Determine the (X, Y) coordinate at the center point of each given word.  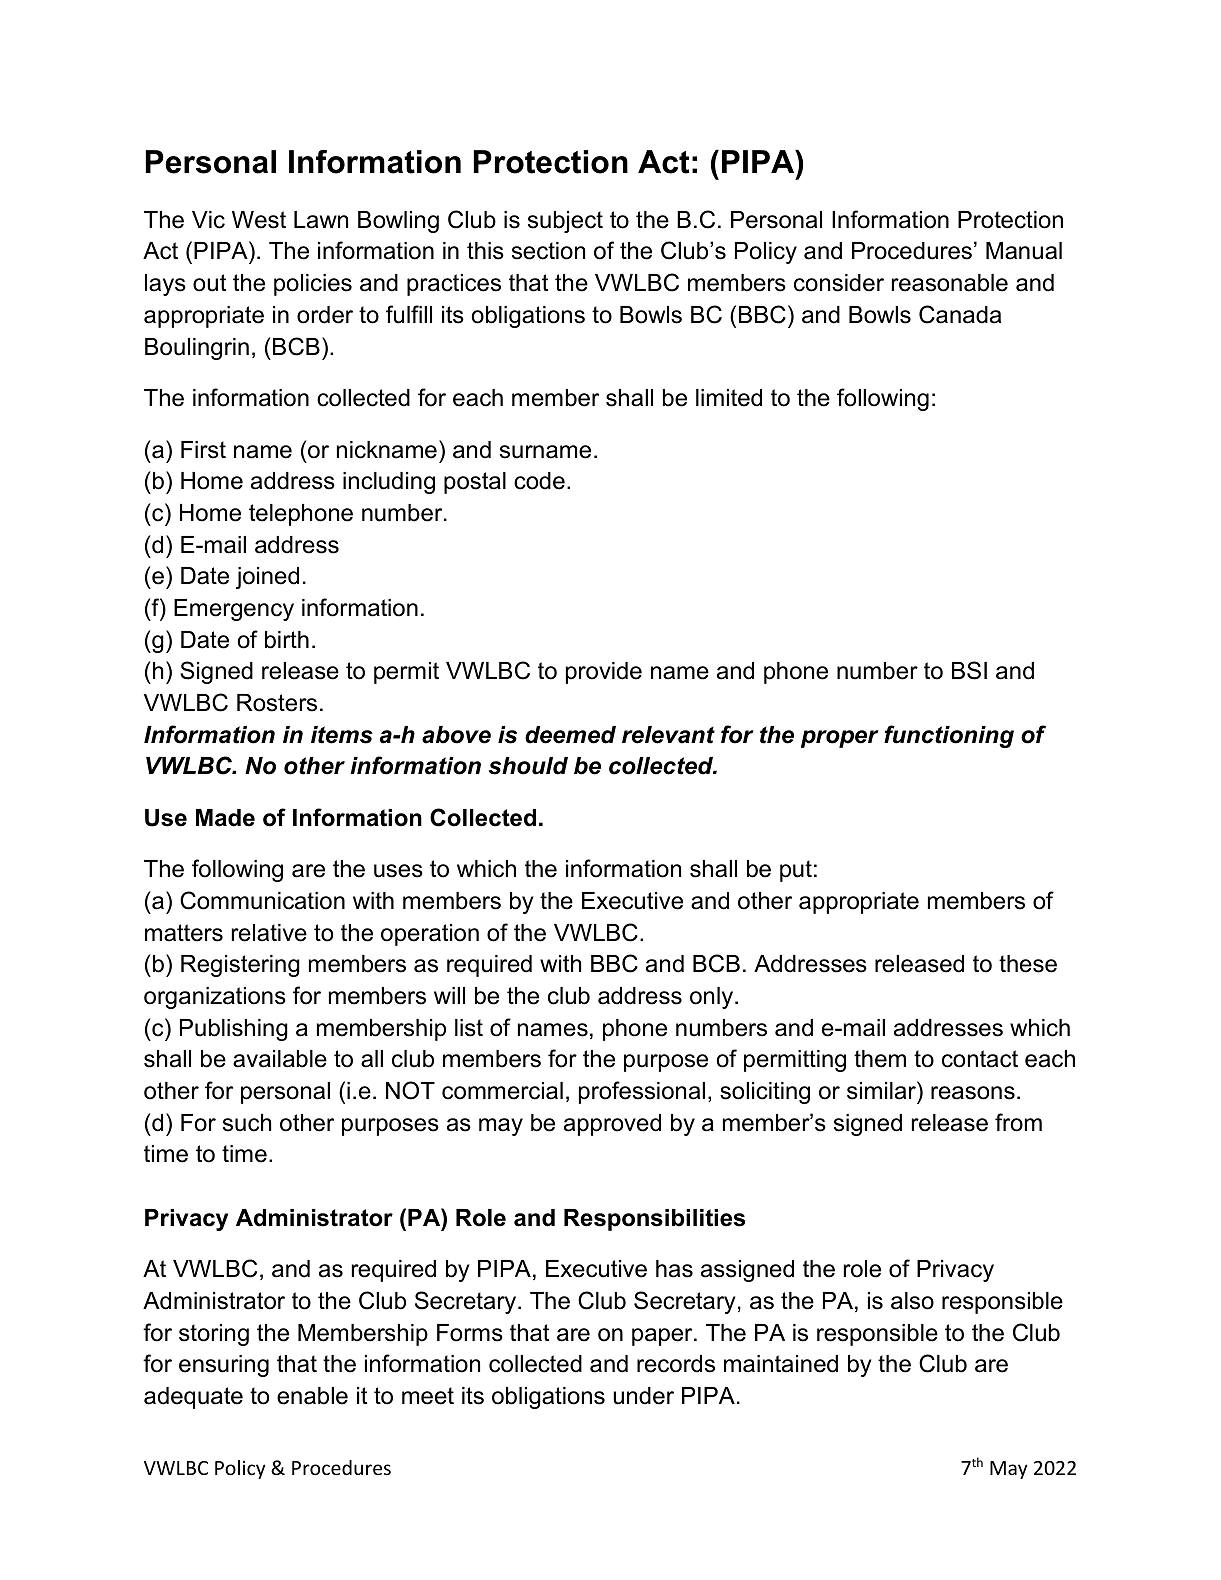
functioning (949, 736)
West (259, 220)
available (280, 1059)
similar (882, 1090)
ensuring (224, 1366)
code (539, 481)
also (912, 1301)
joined (267, 578)
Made (225, 818)
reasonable (950, 283)
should (528, 766)
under (643, 1396)
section (548, 251)
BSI (969, 670)
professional (642, 1092)
